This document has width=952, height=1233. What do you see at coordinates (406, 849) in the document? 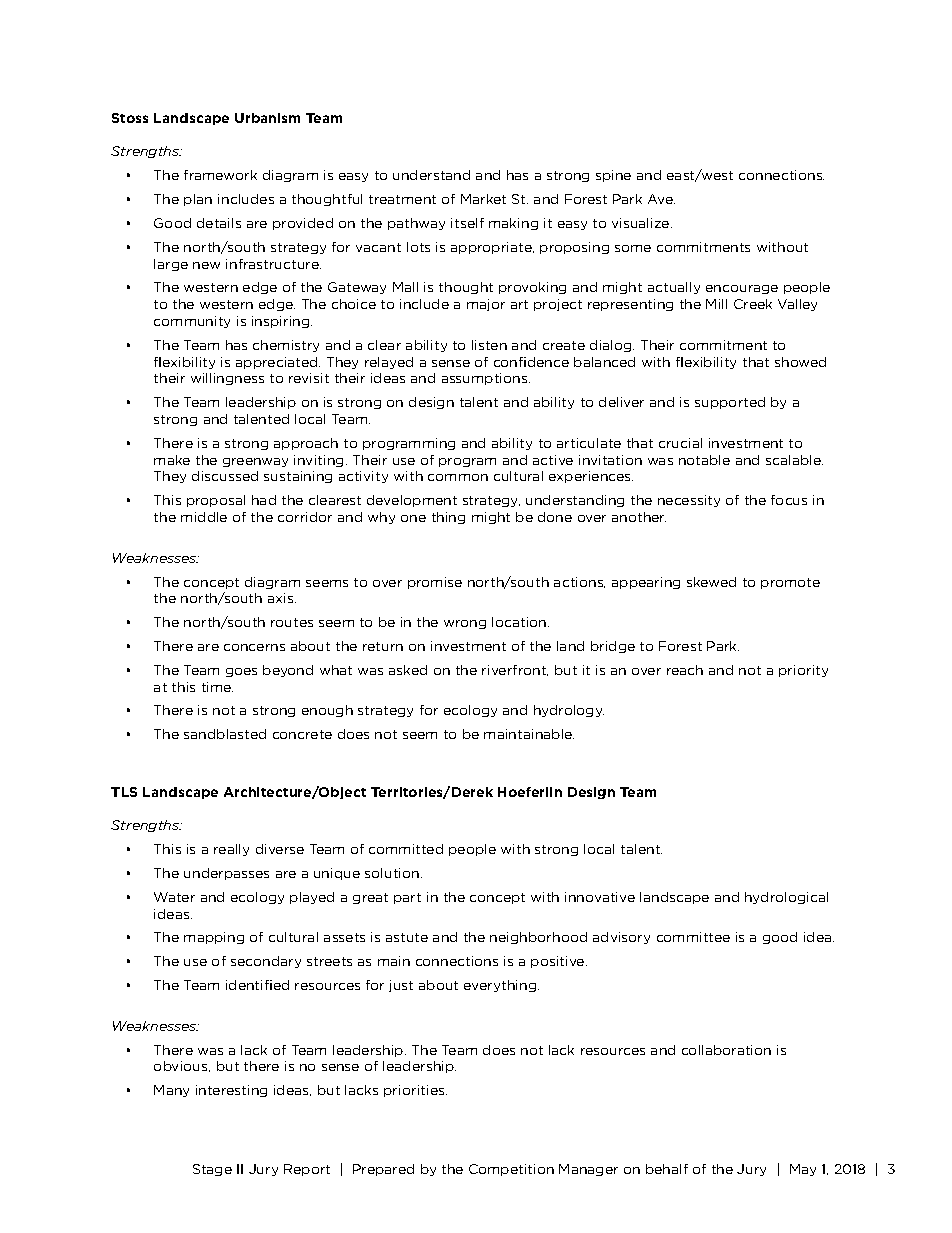
I see `committed` at bounding box center [406, 849].
